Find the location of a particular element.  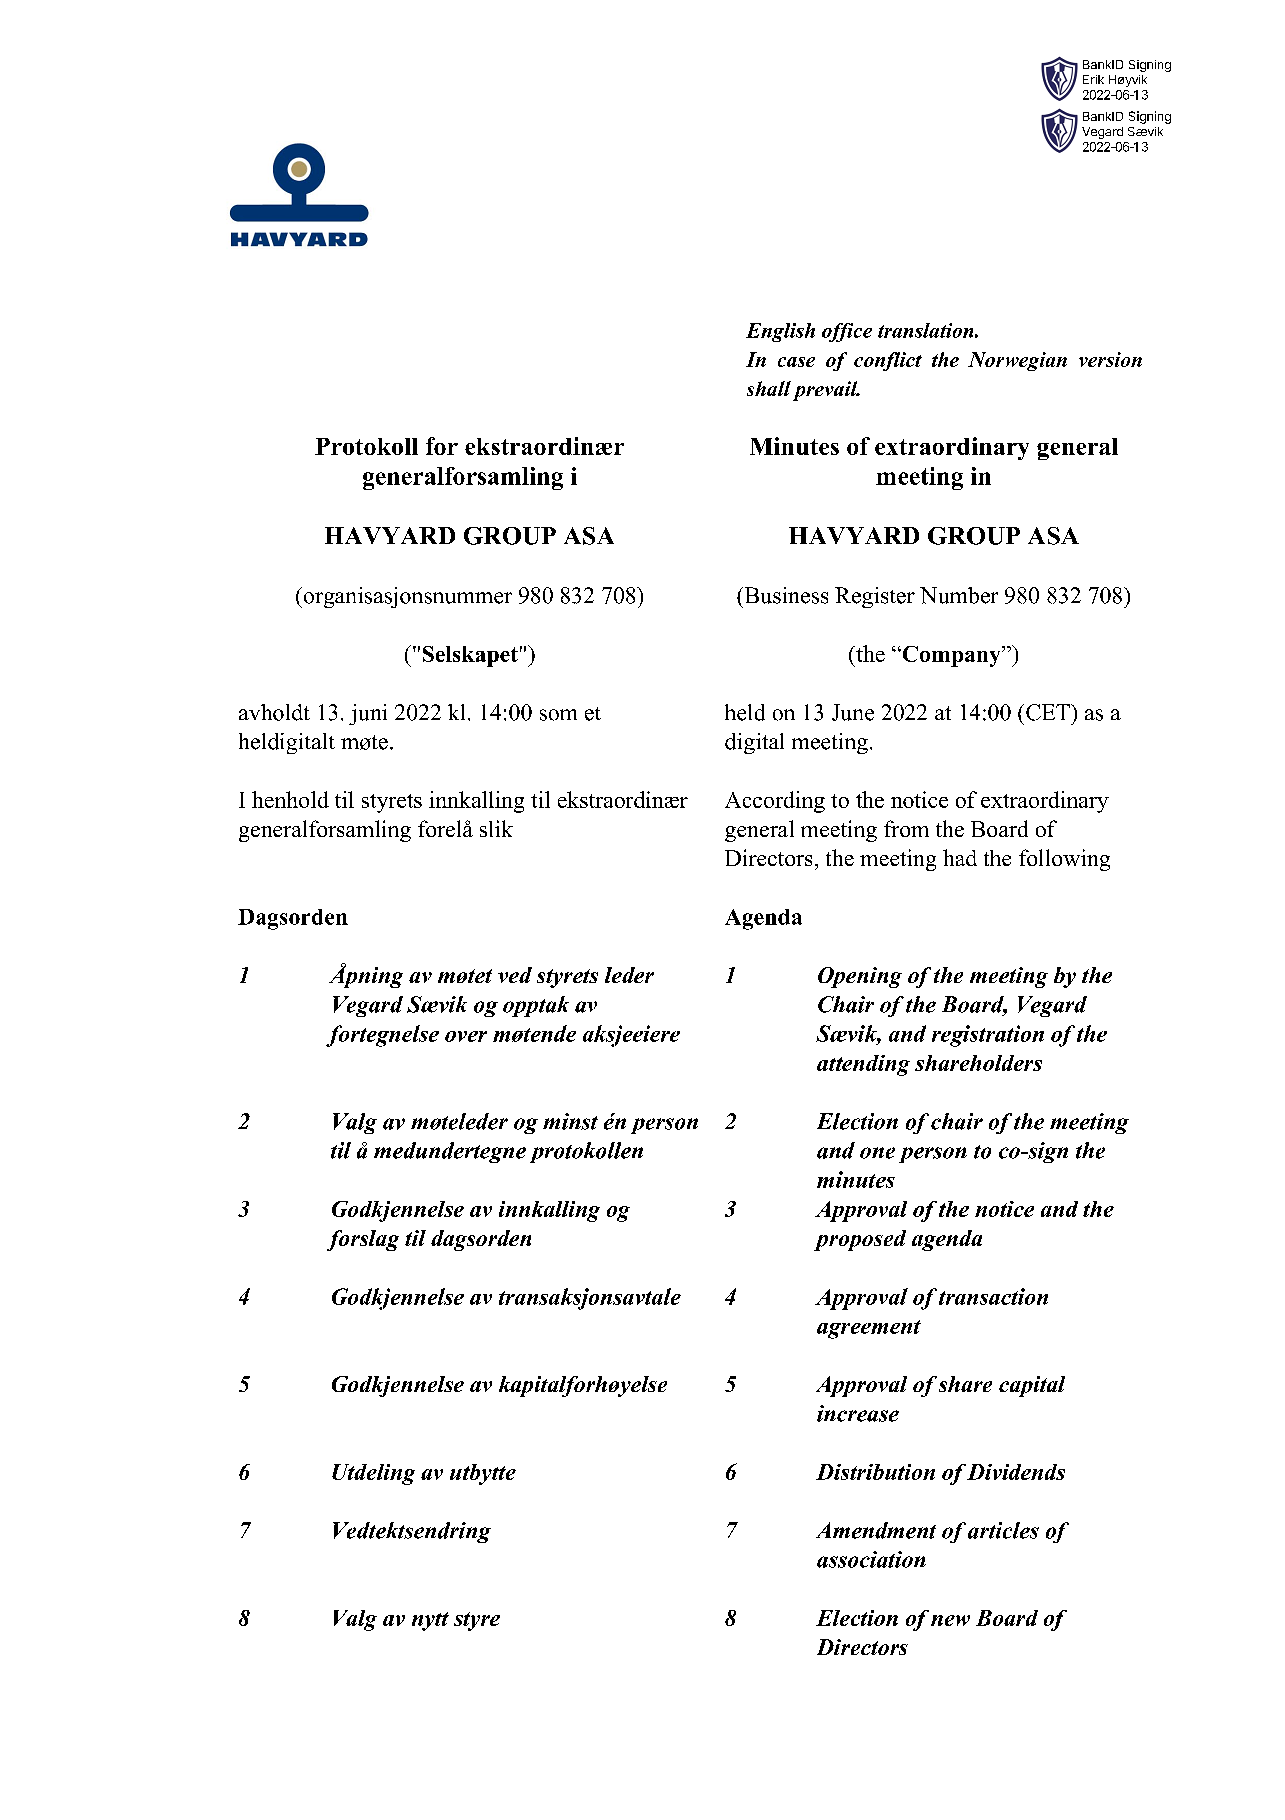

proposed is located at coordinates (860, 1240).
